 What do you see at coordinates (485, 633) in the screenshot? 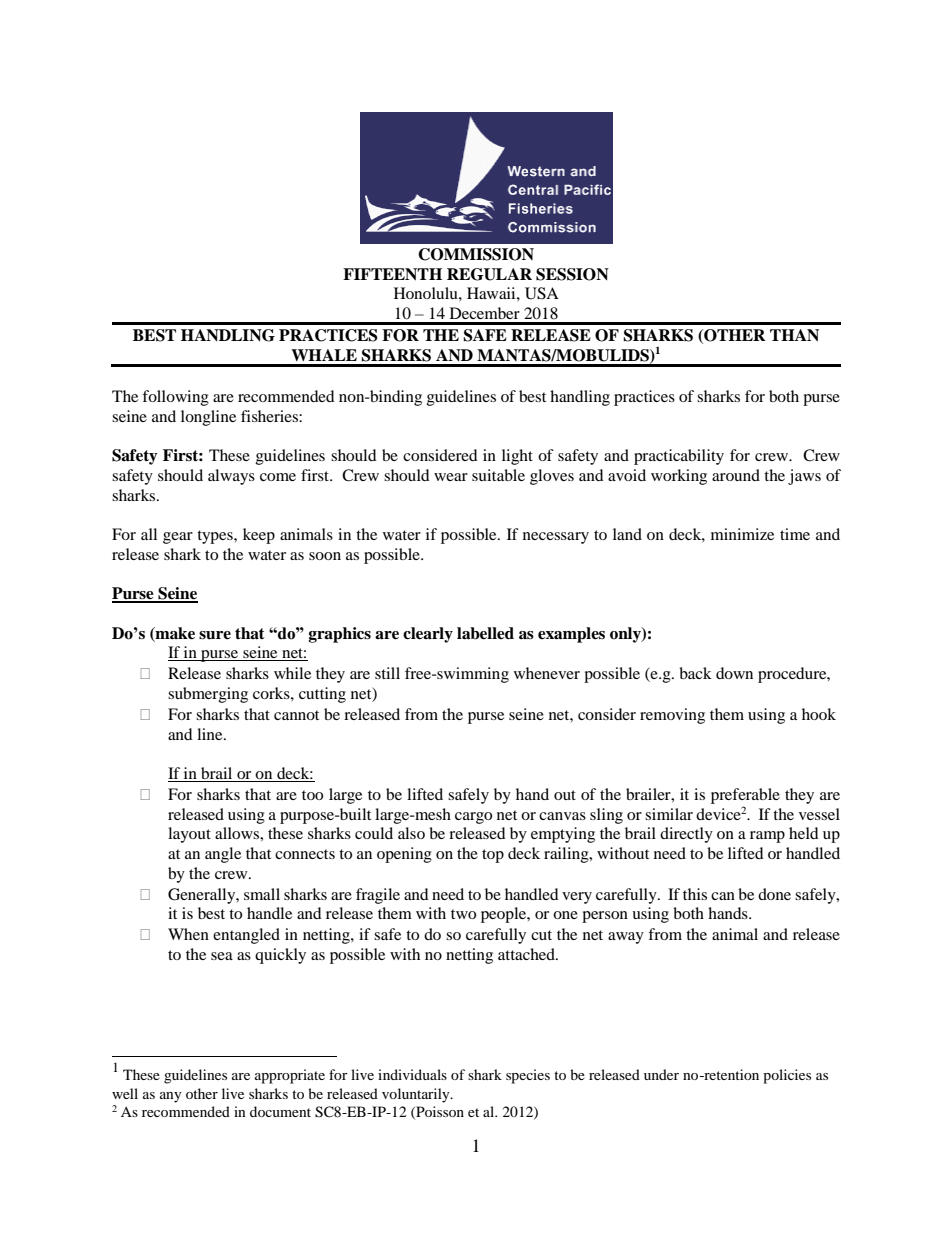
I see `labelled` at bounding box center [485, 633].
